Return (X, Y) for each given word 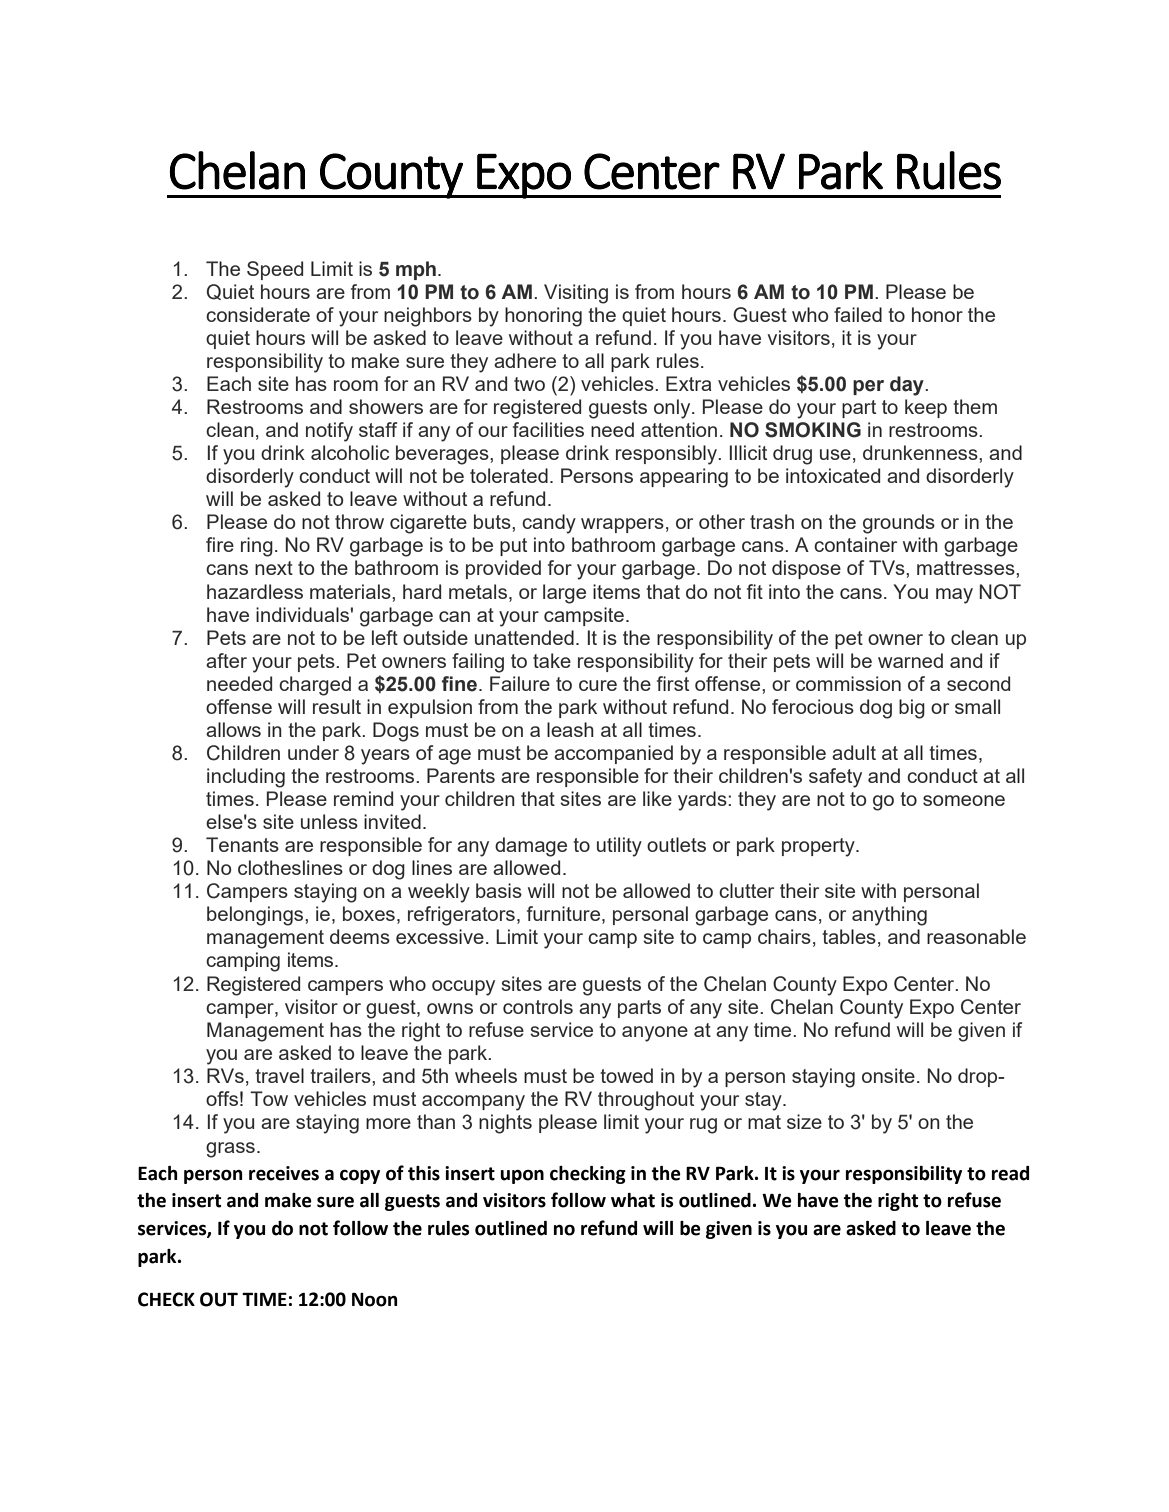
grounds (899, 524)
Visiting (576, 294)
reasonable (976, 936)
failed (858, 314)
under (313, 752)
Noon (374, 1300)
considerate (258, 314)
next (274, 568)
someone (964, 800)
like (657, 798)
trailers (341, 1075)
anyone (655, 1034)
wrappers (622, 525)
